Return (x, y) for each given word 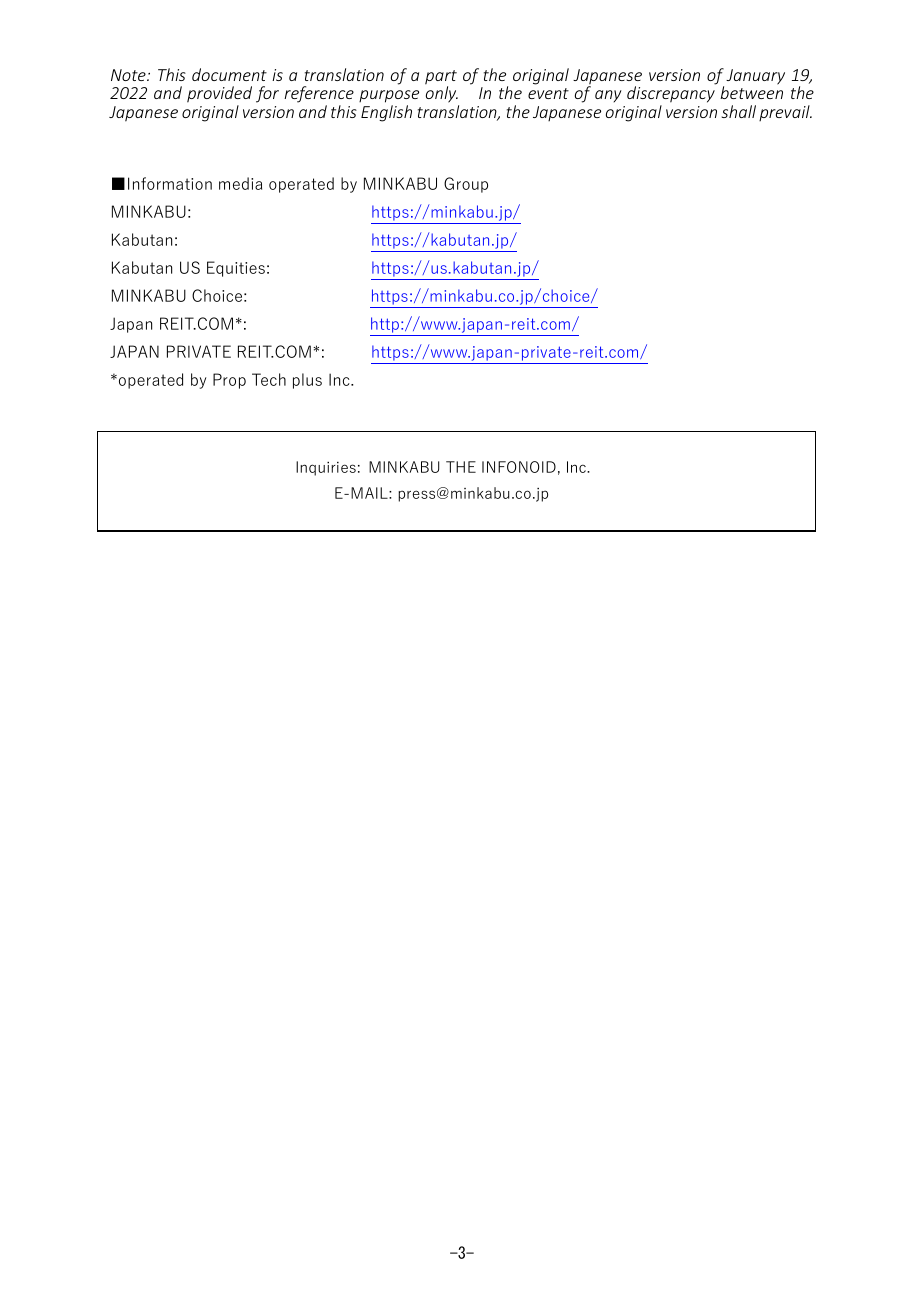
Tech (269, 379)
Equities (236, 269)
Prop (229, 381)
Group (466, 185)
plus (307, 381)
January (755, 77)
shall (739, 111)
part (441, 78)
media (240, 183)
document (229, 74)
